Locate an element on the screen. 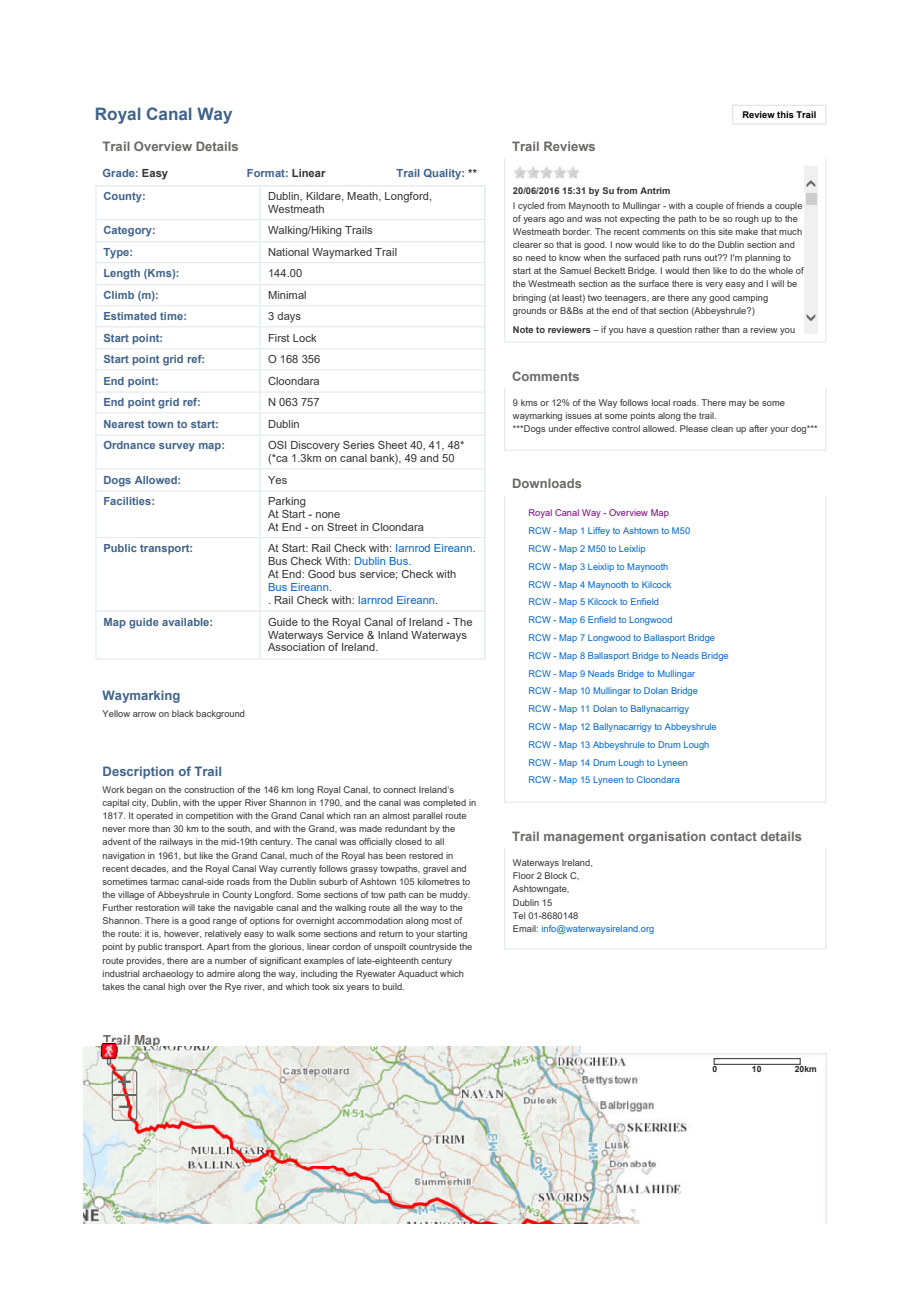  archaeology is located at coordinates (168, 974).
